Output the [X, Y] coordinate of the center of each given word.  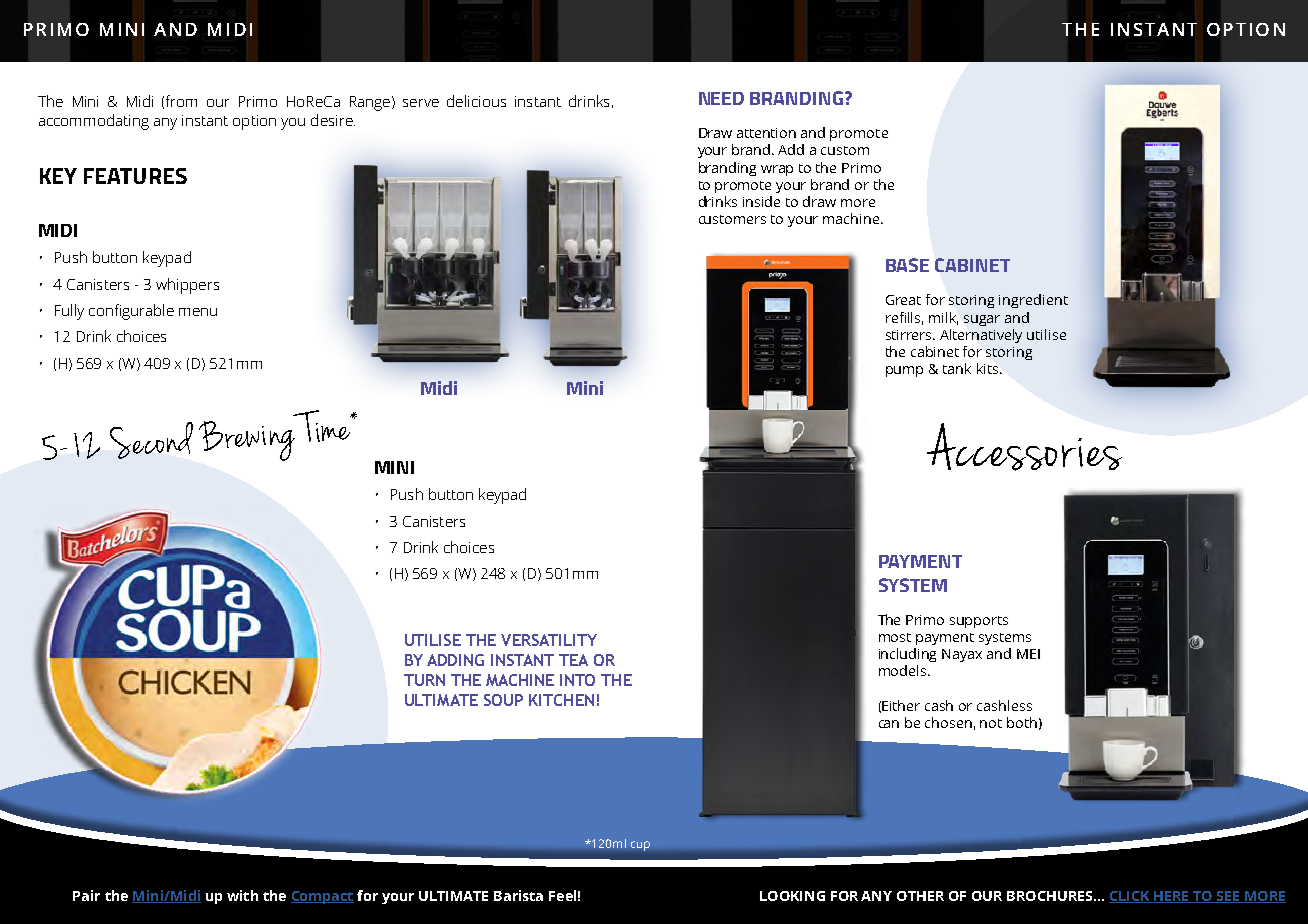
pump [904, 371]
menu [198, 312]
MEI [1028, 654]
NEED [721, 98]
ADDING [455, 660]
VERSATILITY [549, 640]
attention [766, 133]
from [181, 101]
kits [987, 368]
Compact [322, 897]
